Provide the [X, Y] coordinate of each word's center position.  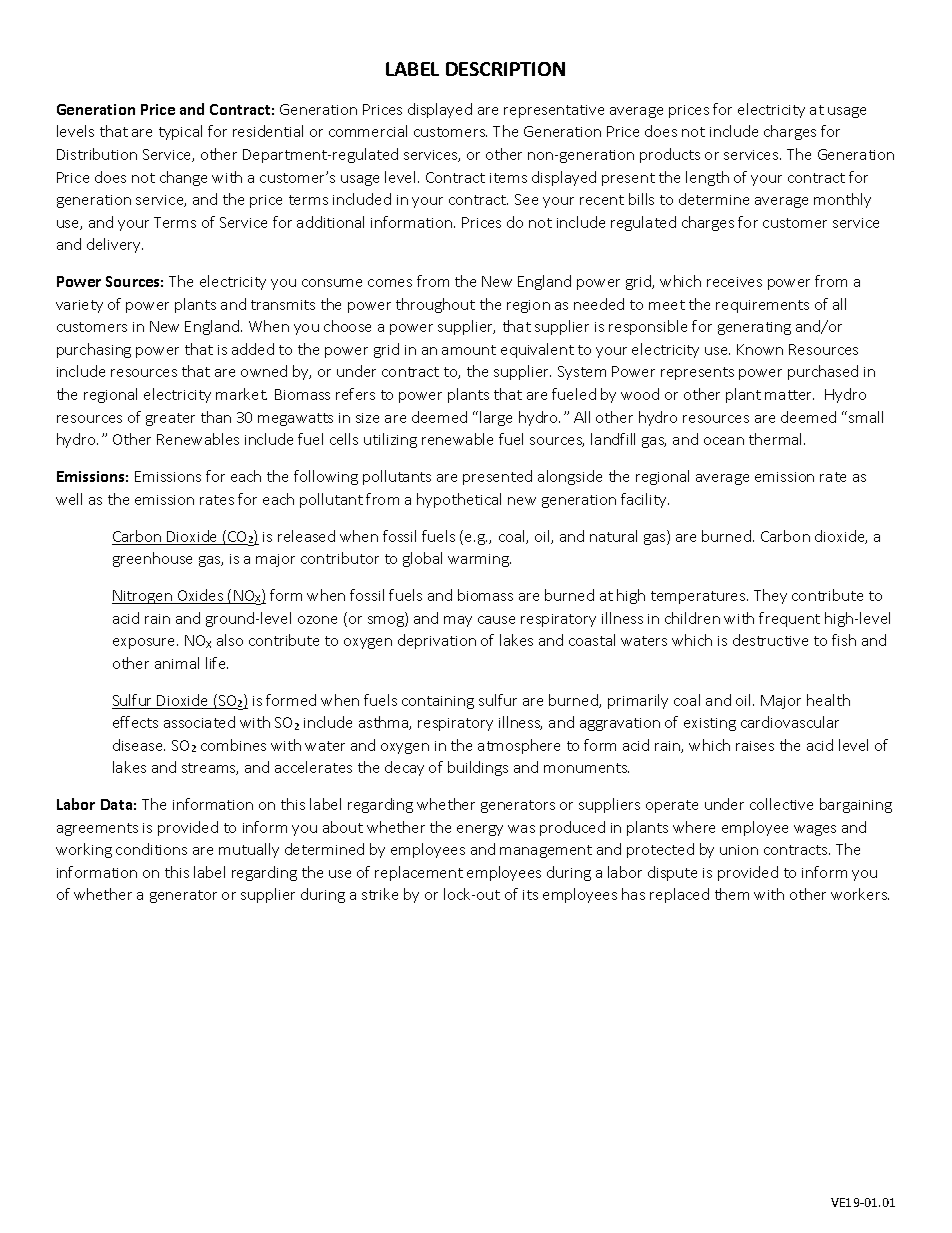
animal [177, 663]
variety [79, 306]
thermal [777, 439]
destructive [770, 640]
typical [180, 132]
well [69, 499]
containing [438, 702]
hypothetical [459, 500]
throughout [435, 305]
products [670, 155]
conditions [151, 849]
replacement [419, 873]
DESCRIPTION [505, 69]
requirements [762, 306]
